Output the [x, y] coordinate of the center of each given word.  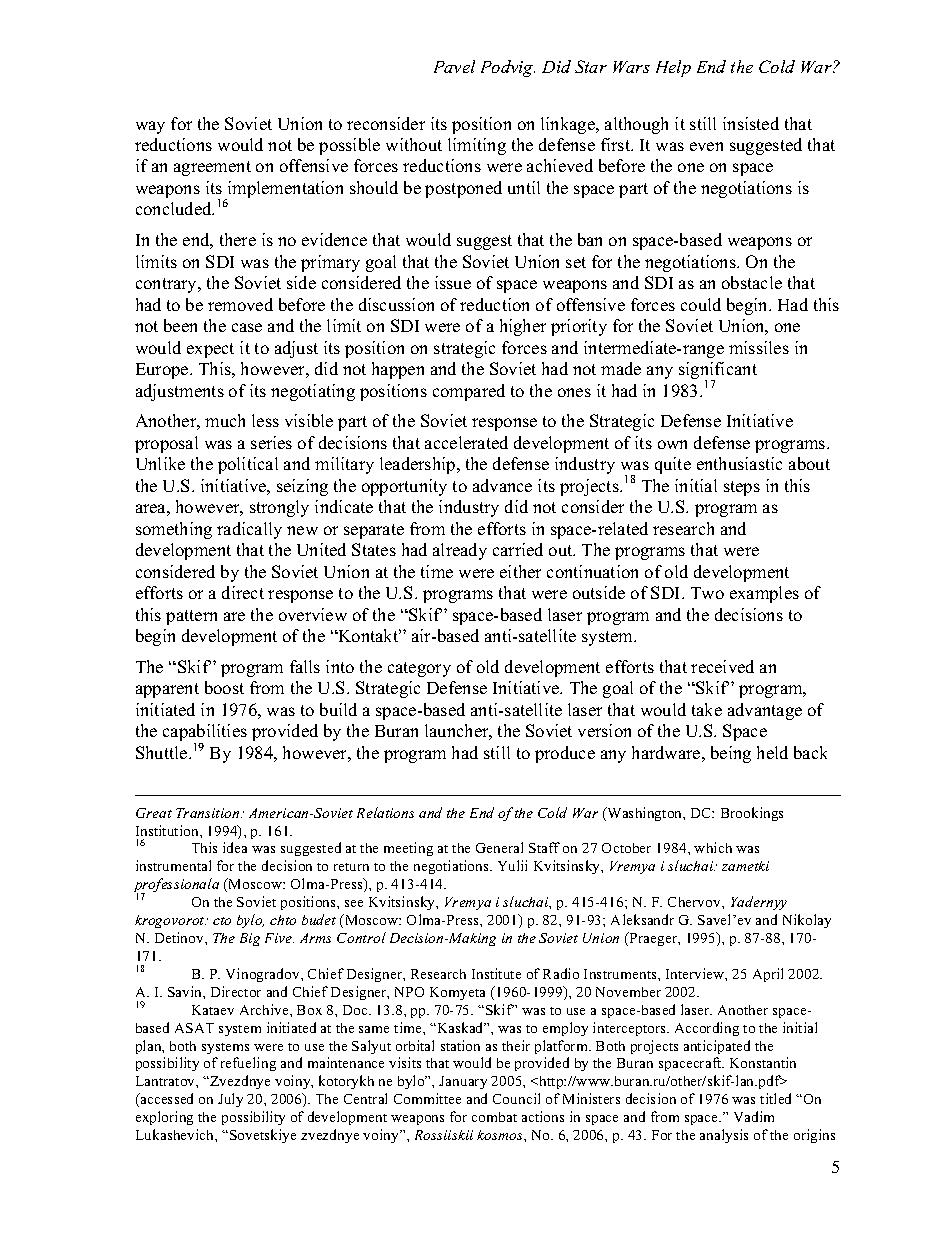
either [520, 571]
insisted [751, 123]
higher [523, 327]
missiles [759, 347]
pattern [191, 617]
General [499, 847]
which [713, 847]
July [230, 1100]
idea [235, 847]
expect [210, 350]
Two [707, 593]
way [150, 127]
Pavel [454, 66]
